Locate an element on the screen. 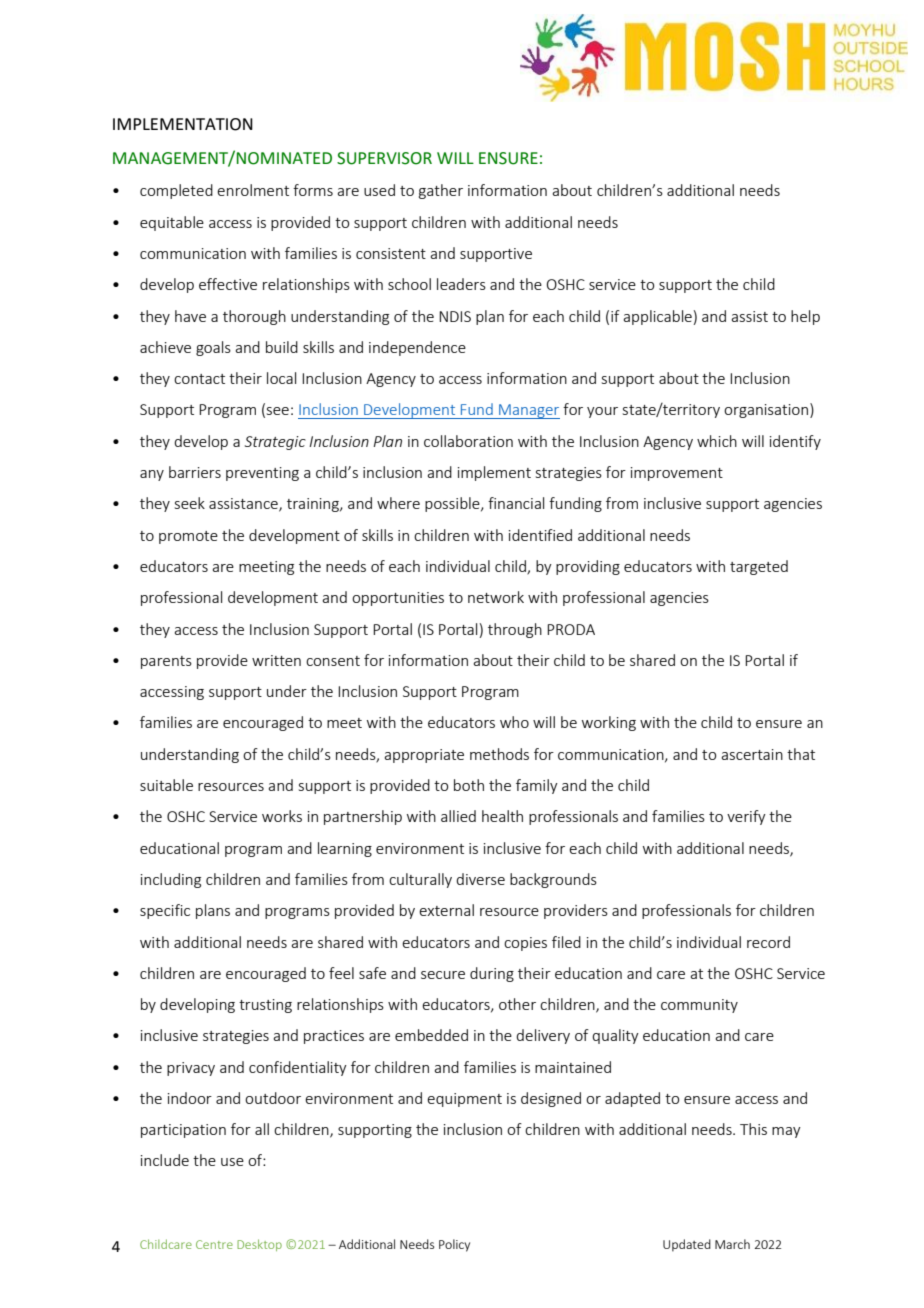 Image resolution: width=924 pixels, height=1308 pixels. who is located at coordinates (514, 722).
